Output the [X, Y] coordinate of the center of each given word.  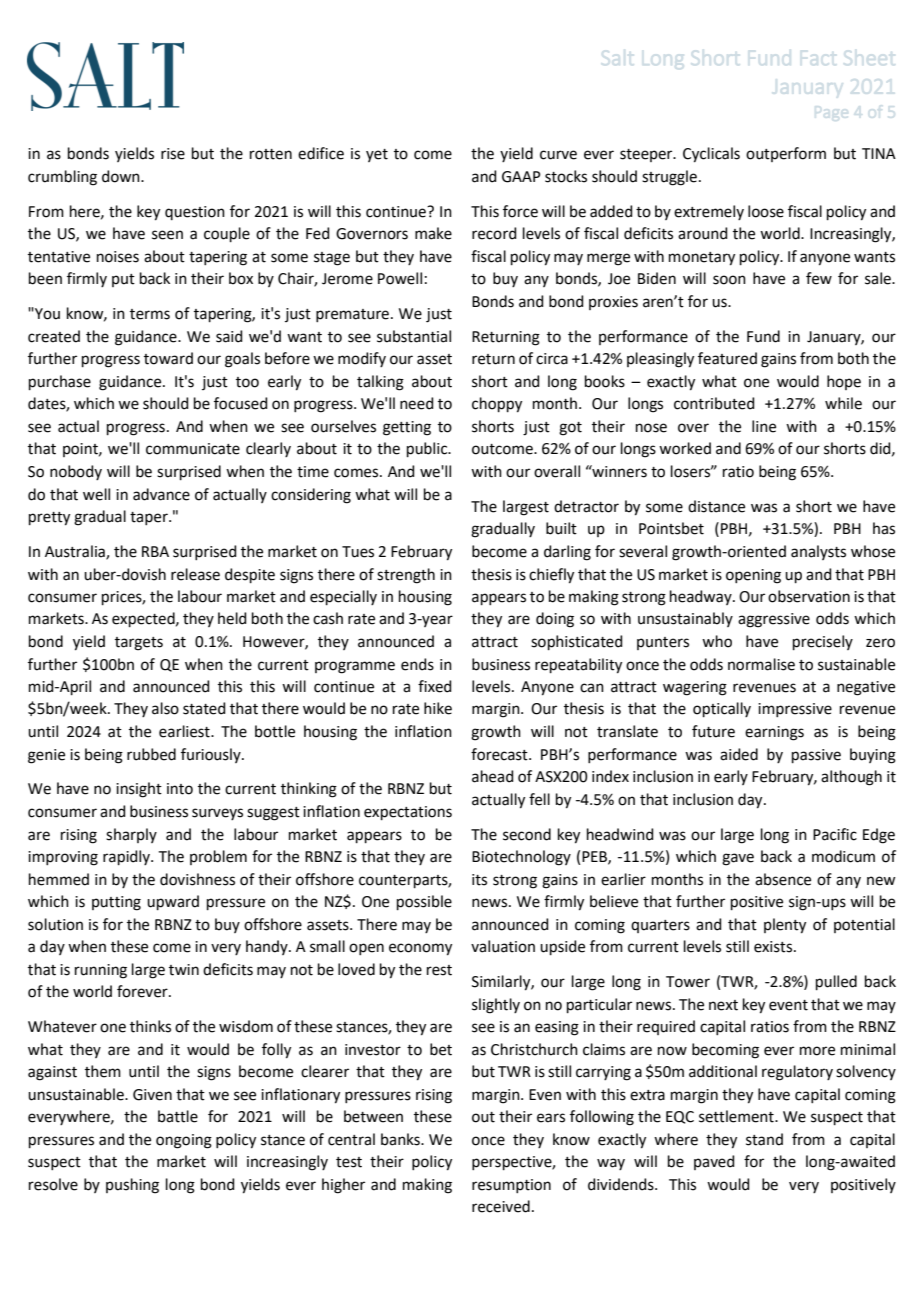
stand [764, 1139]
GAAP [521, 177]
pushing [132, 1186]
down [122, 176]
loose [766, 211]
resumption [511, 1186]
